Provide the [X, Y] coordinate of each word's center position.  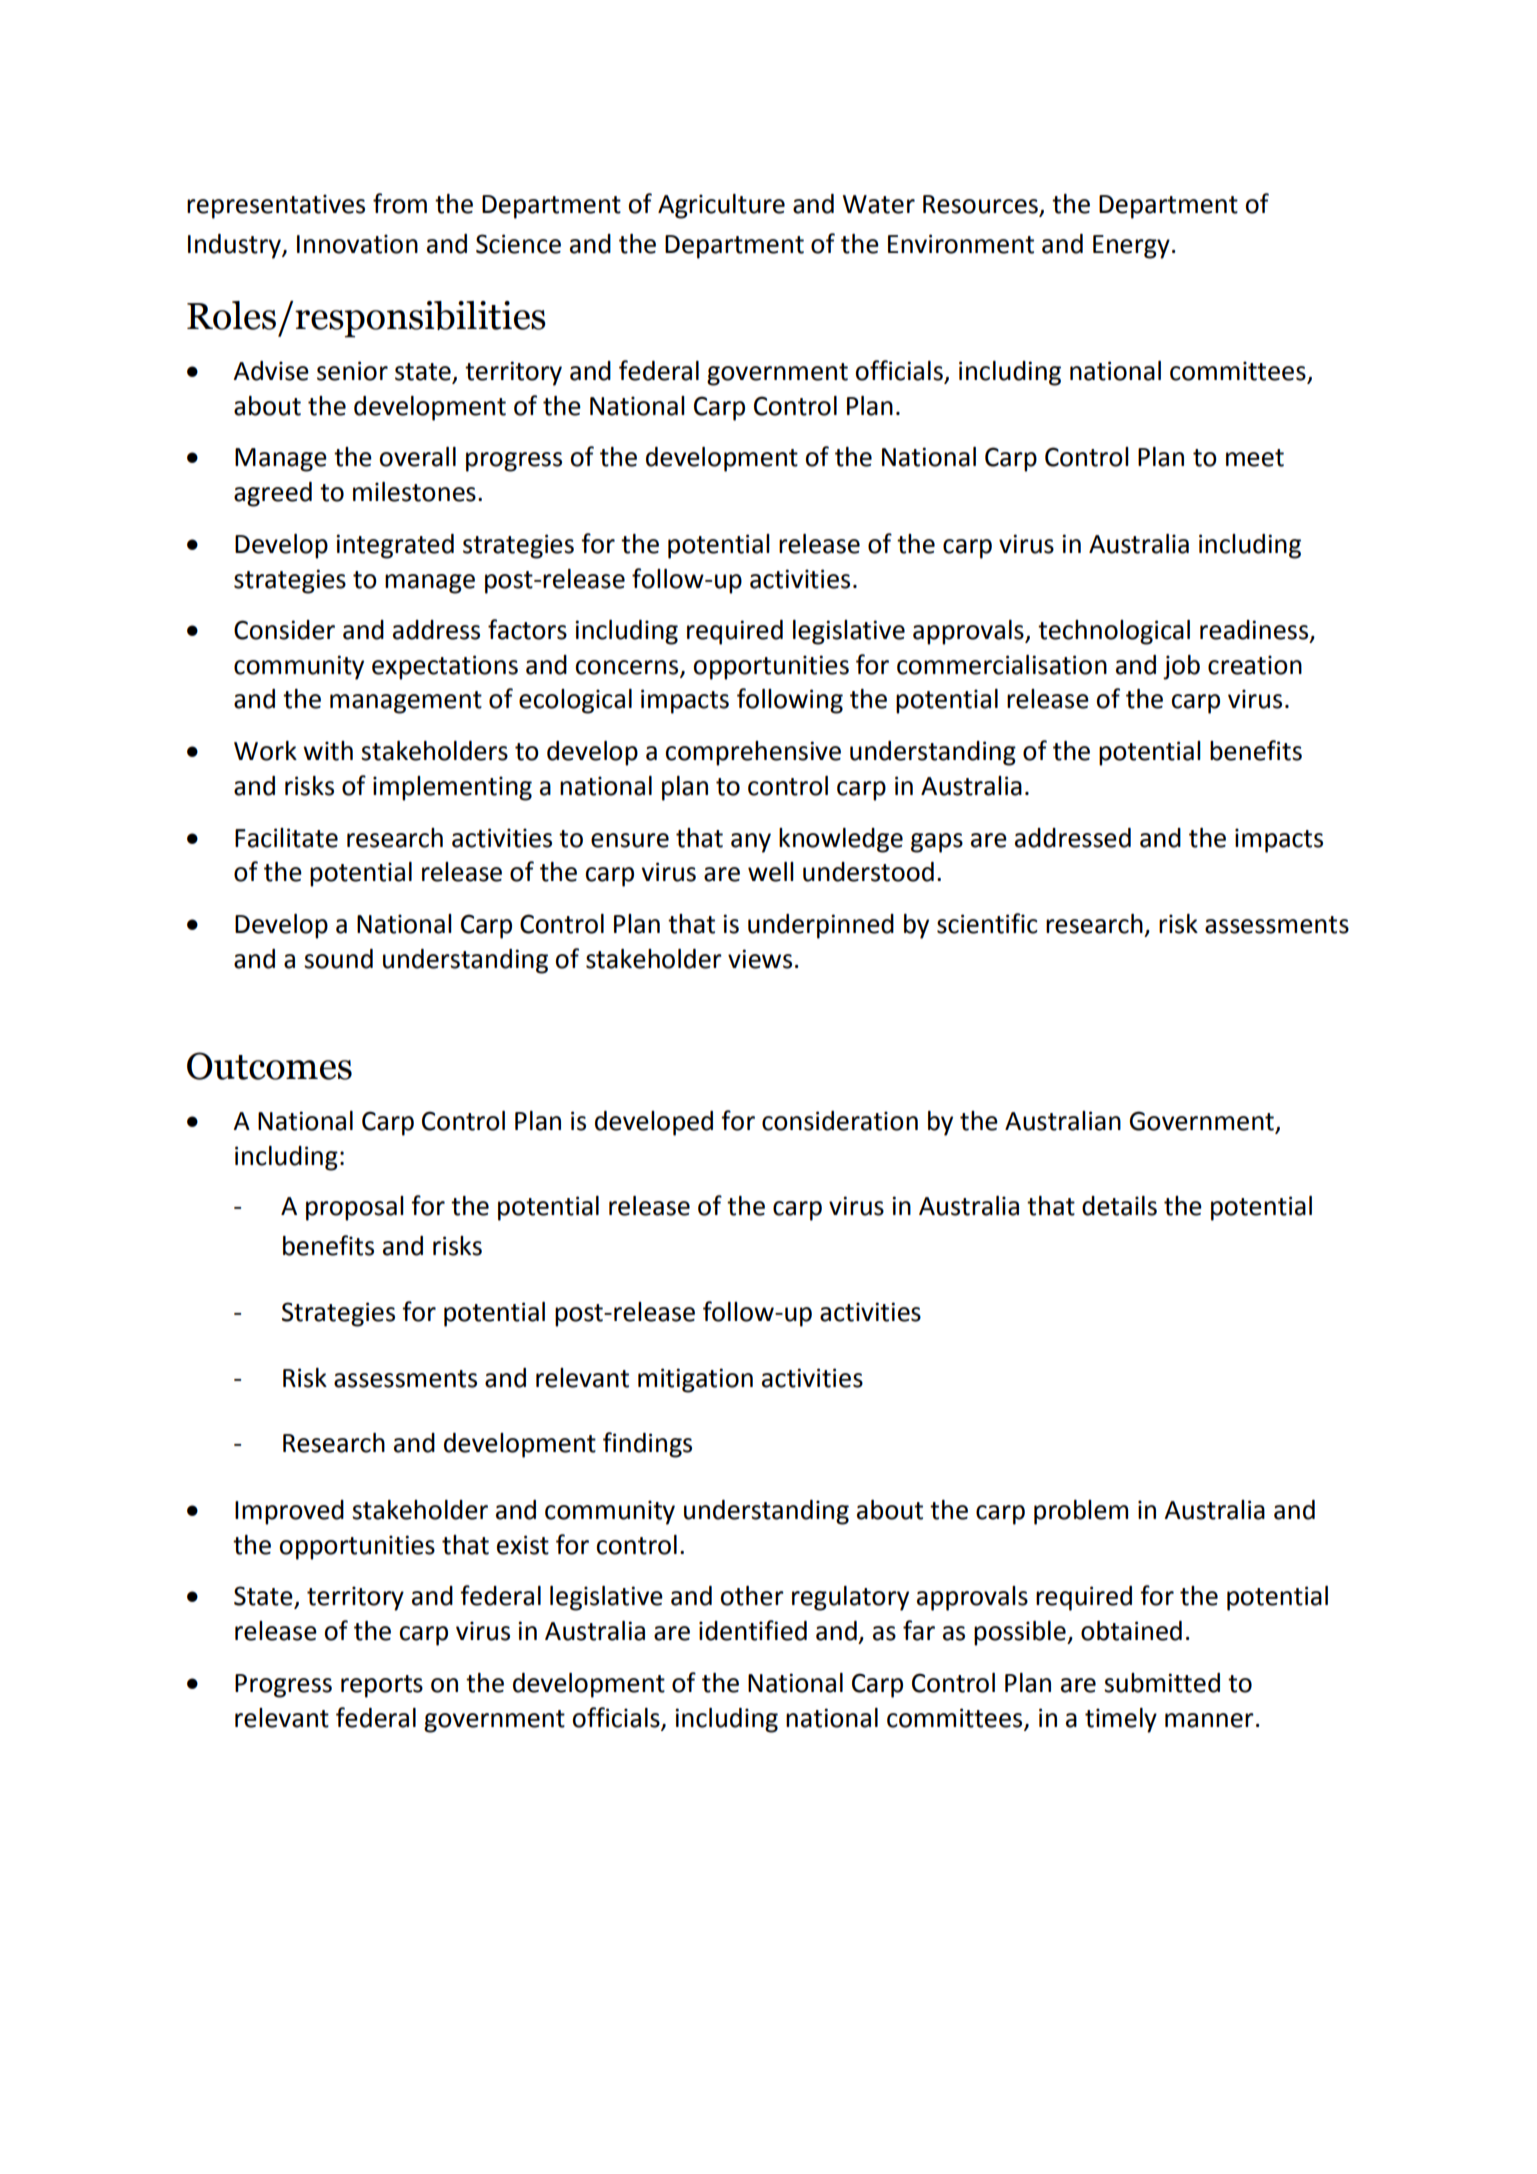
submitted [1162, 1683]
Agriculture [721, 206]
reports [382, 1686]
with [328, 751]
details [1119, 1206]
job [1181, 667]
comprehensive [753, 753]
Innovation [357, 244]
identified [753, 1630]
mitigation [695, 1380]
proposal [355, 1208]
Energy [1131, 247]
